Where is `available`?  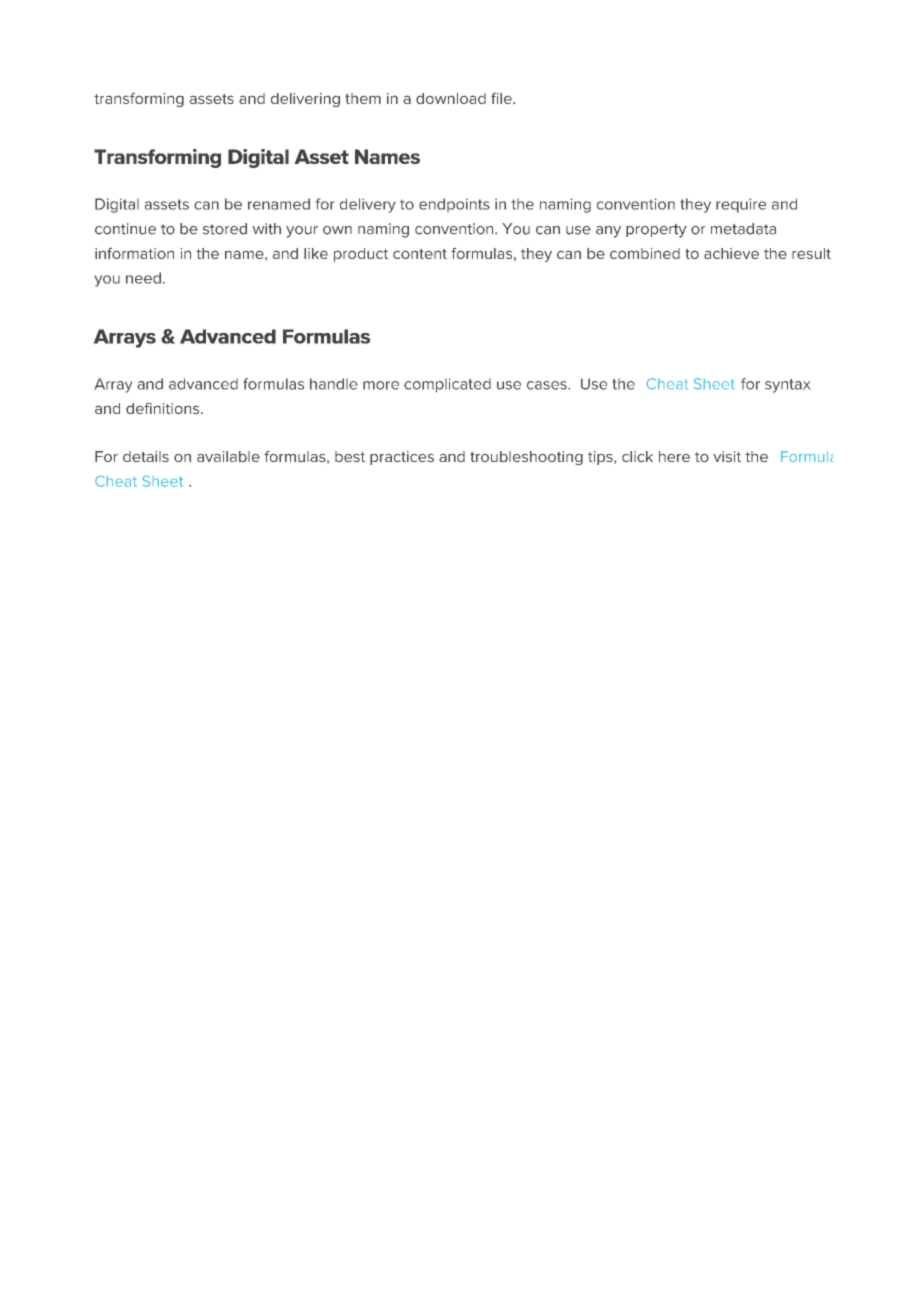 available is located at coordinates (228, 456).
